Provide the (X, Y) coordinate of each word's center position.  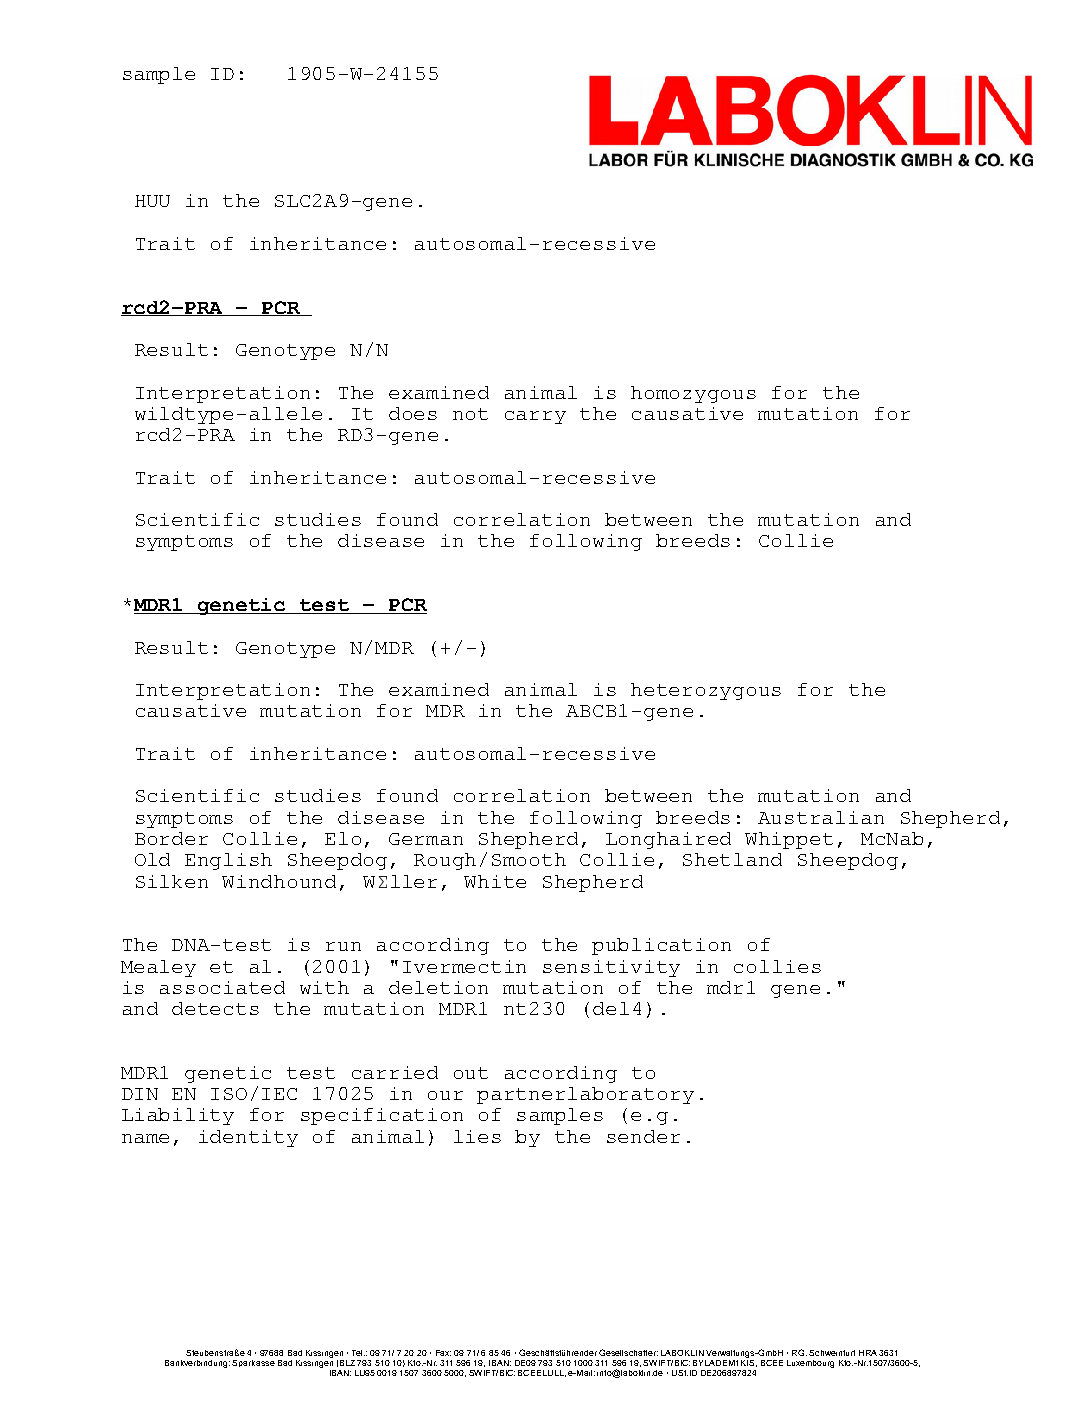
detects (215, 1008)
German (426, 839)
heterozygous (706, 691)
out (471, 1073)
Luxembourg (810, 1364)
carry (535, 417)
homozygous (693, 394)
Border (171, 838)
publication (661, 946)
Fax (443, 1353)
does (413, 413)
